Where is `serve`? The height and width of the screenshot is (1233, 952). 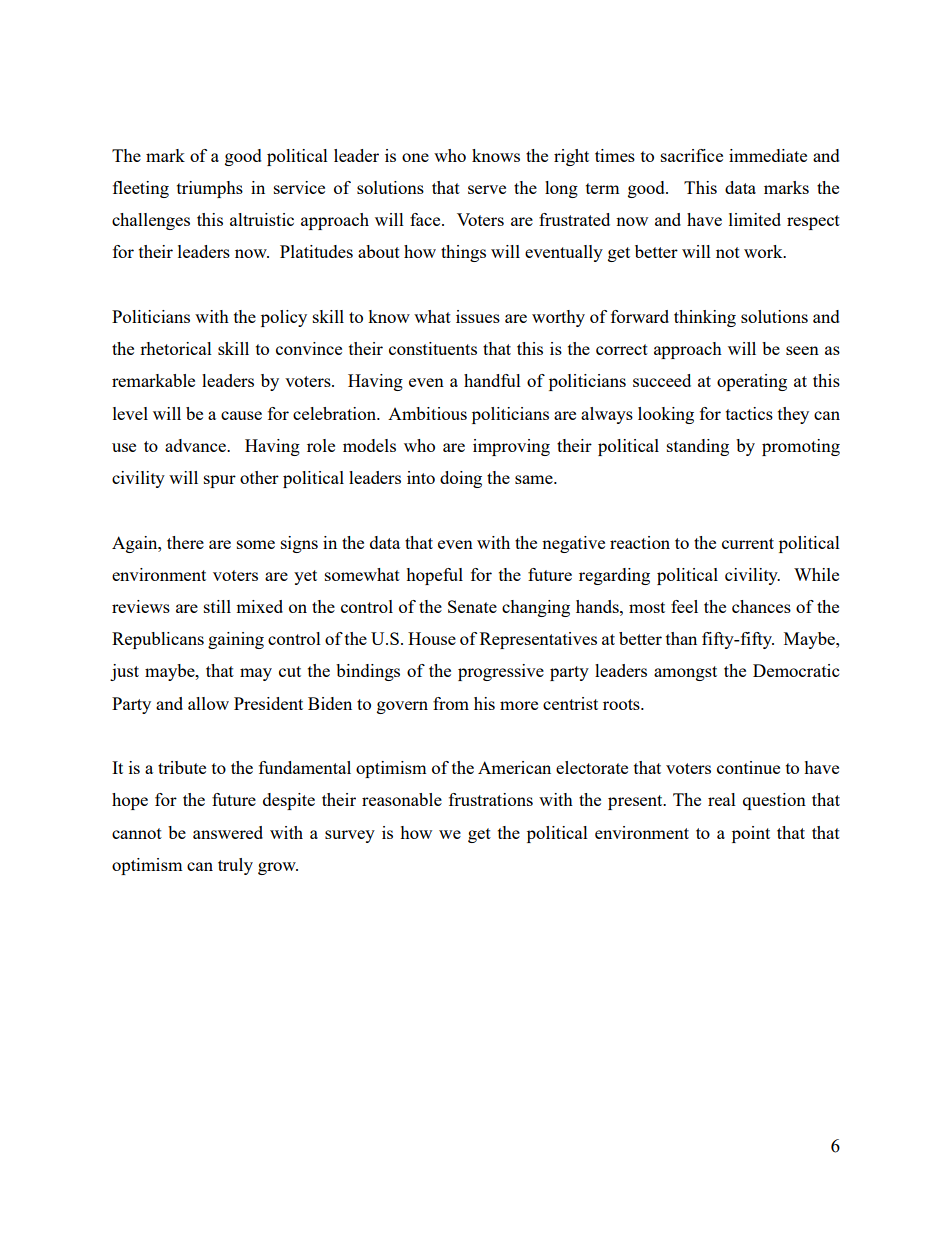
serve is located at coordinates (487, 189).
